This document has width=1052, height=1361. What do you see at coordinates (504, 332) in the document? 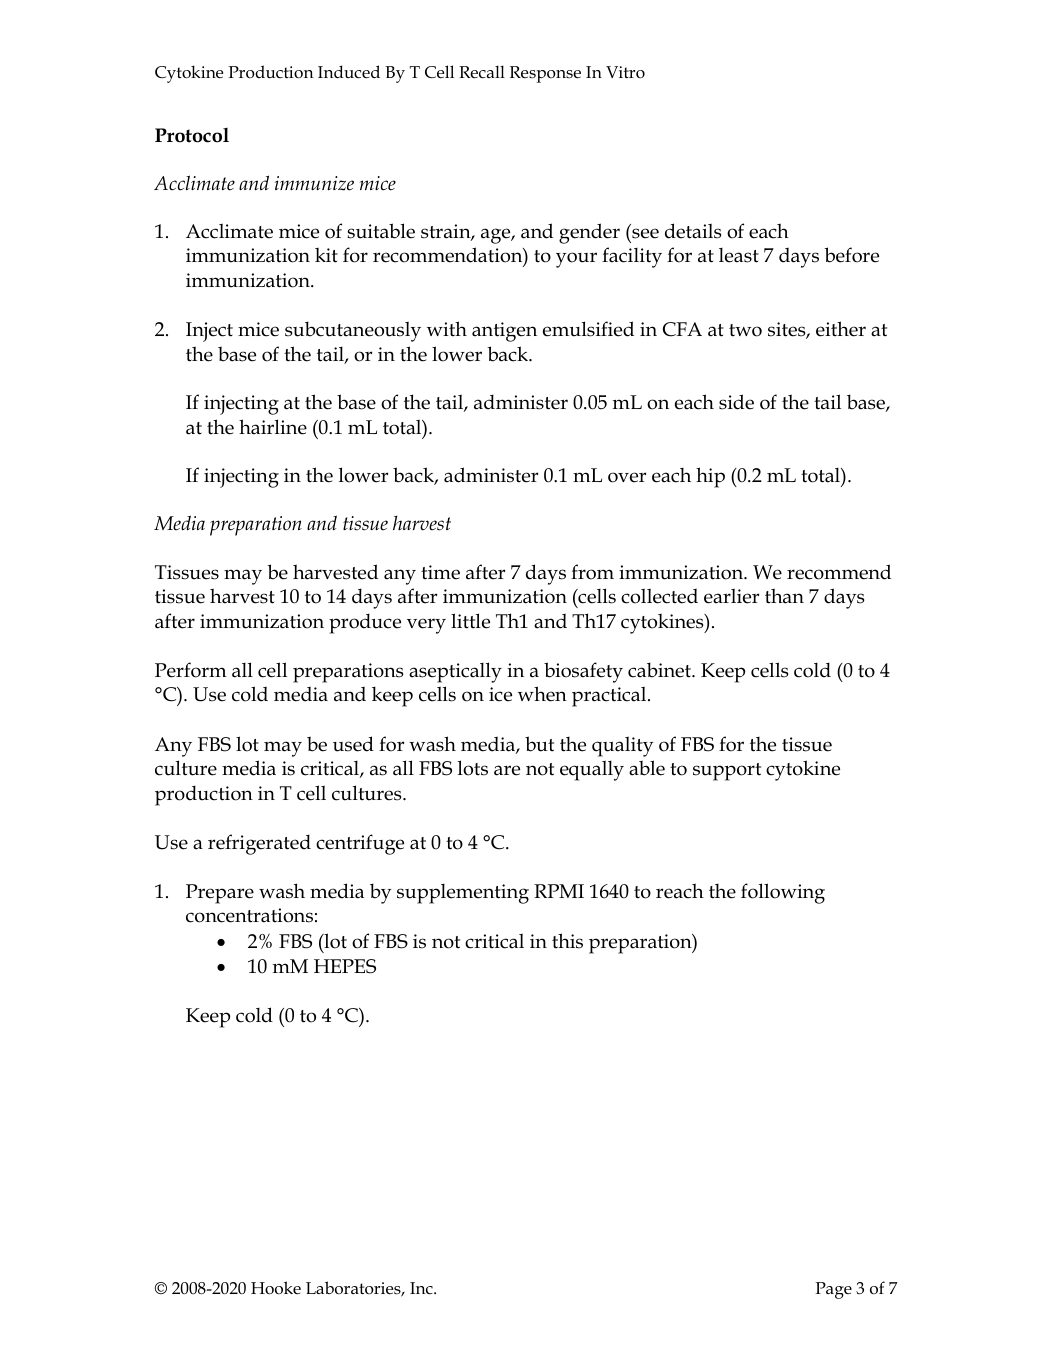
I see `antigen` at bounding box center [504, 332].
